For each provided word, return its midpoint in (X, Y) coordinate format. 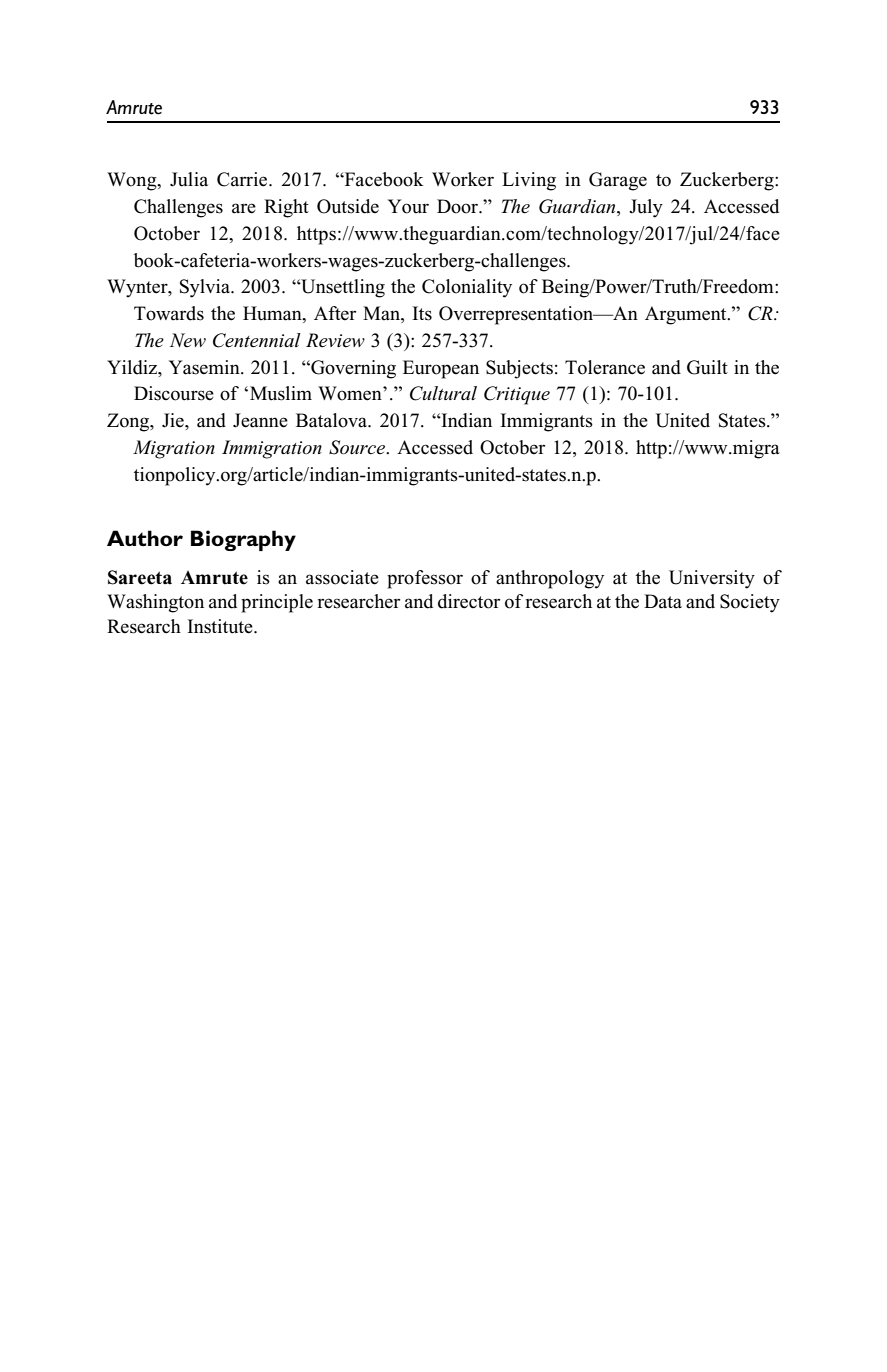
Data (663, 601)
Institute (221, 626)
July (646, 208)
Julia (189, 179)
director (469, 601)
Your (408, 206)
